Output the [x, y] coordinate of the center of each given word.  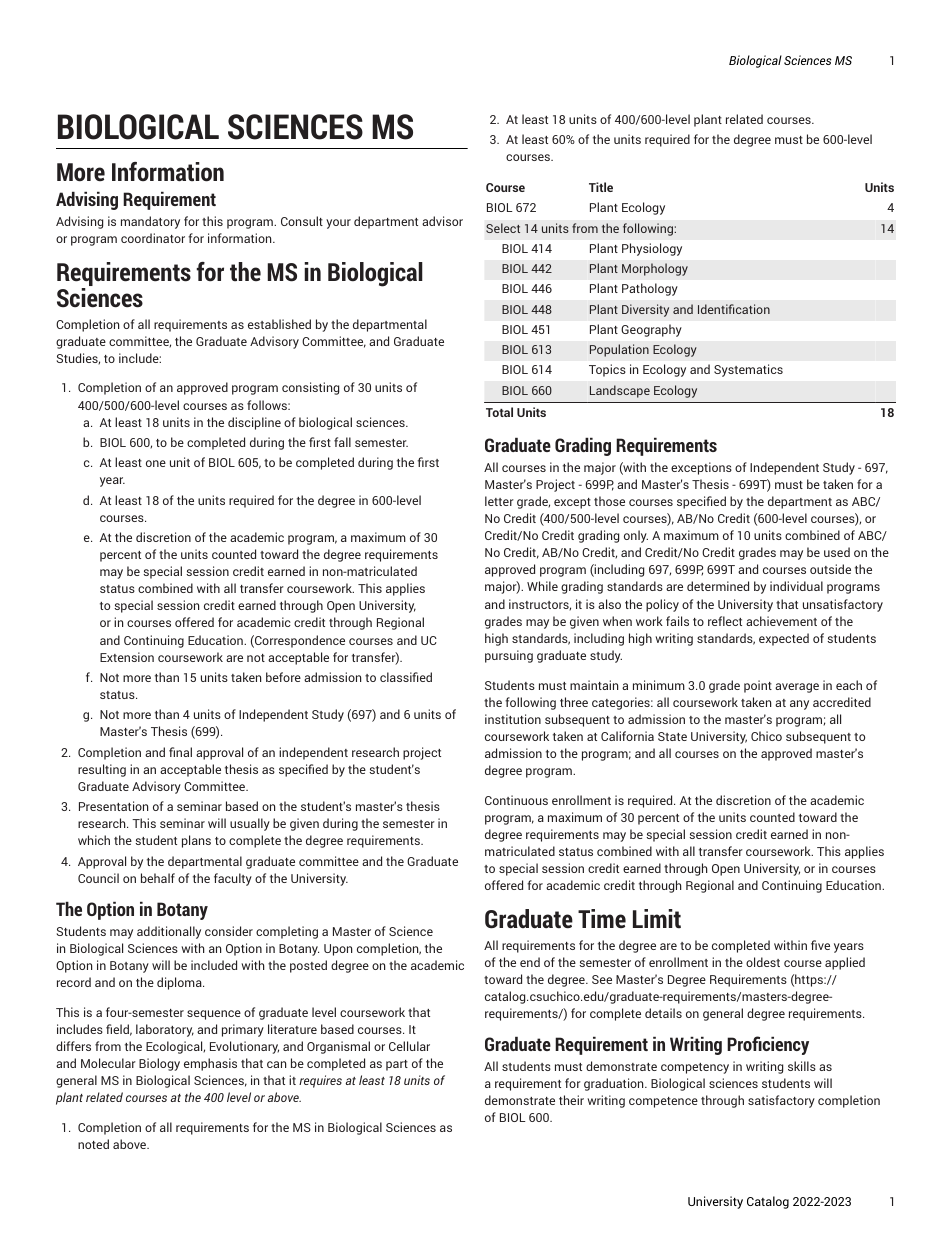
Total [499, 412]
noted [93, 1144]
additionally [169, 932]
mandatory [150, 222]
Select [503, 228]
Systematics [748, 370]
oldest [763, 962]
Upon [338, 950]
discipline [254, 423]
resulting [102, 770]
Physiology [652, 249]
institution [513, 719]
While [542, 586]
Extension [127, 657]
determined [718, 586]
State [672, 736]
